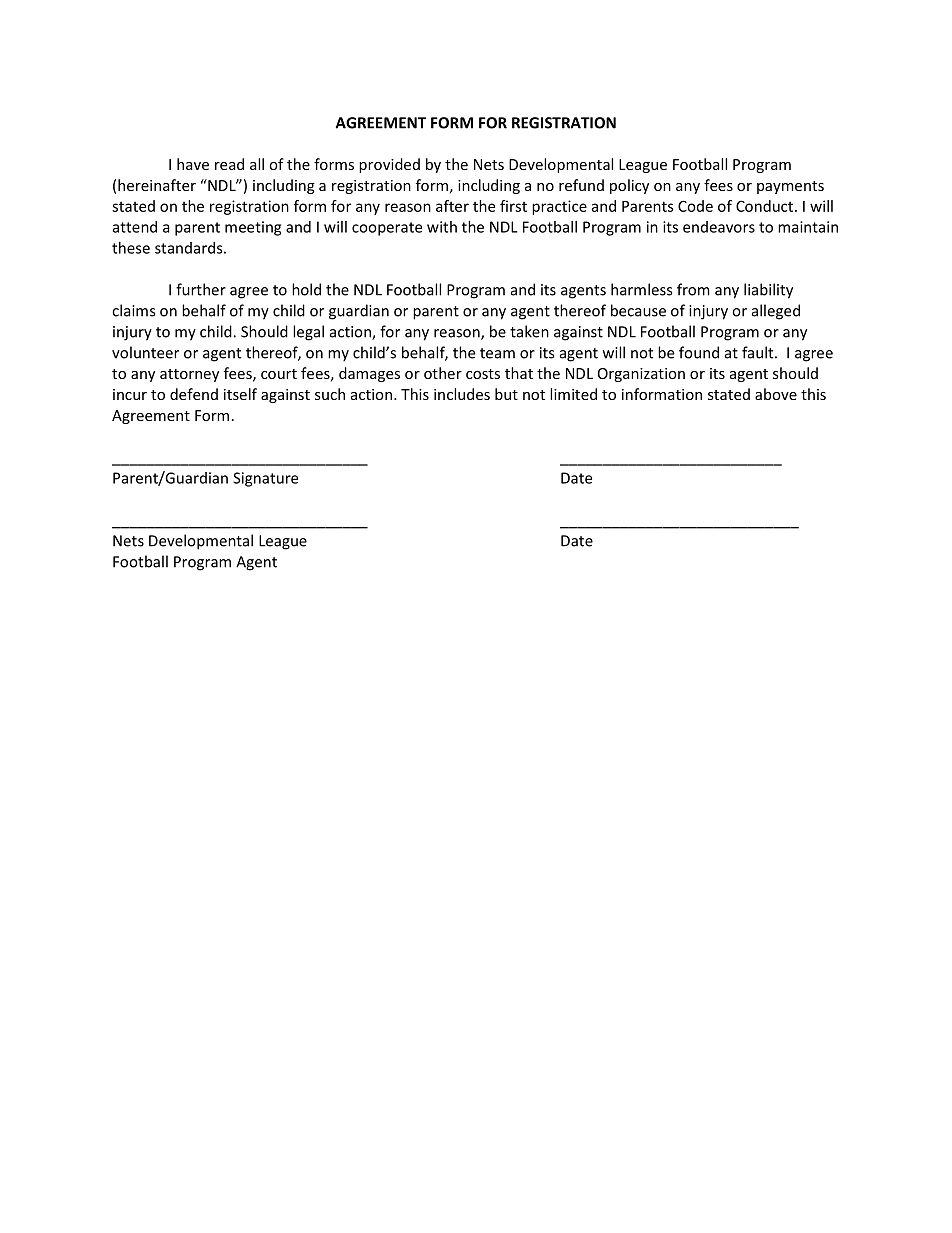 The image size is (952, 1233). I want to click on taken, so click(529, 331).
